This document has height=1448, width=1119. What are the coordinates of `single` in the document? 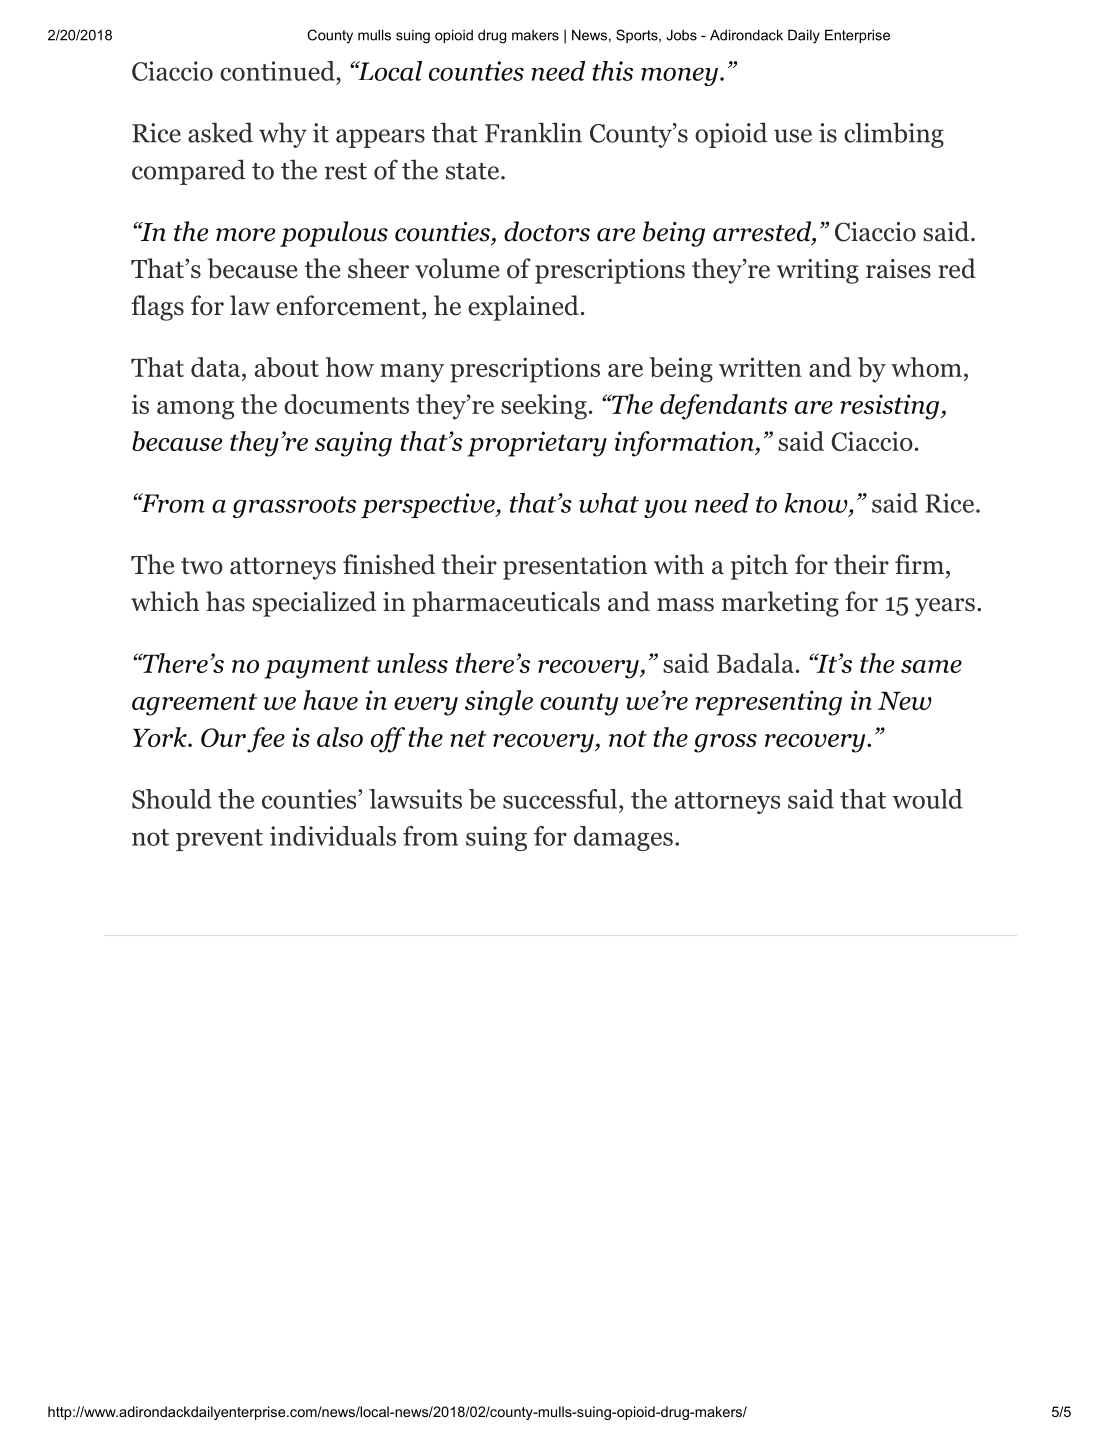 It's located at (499, 703).
